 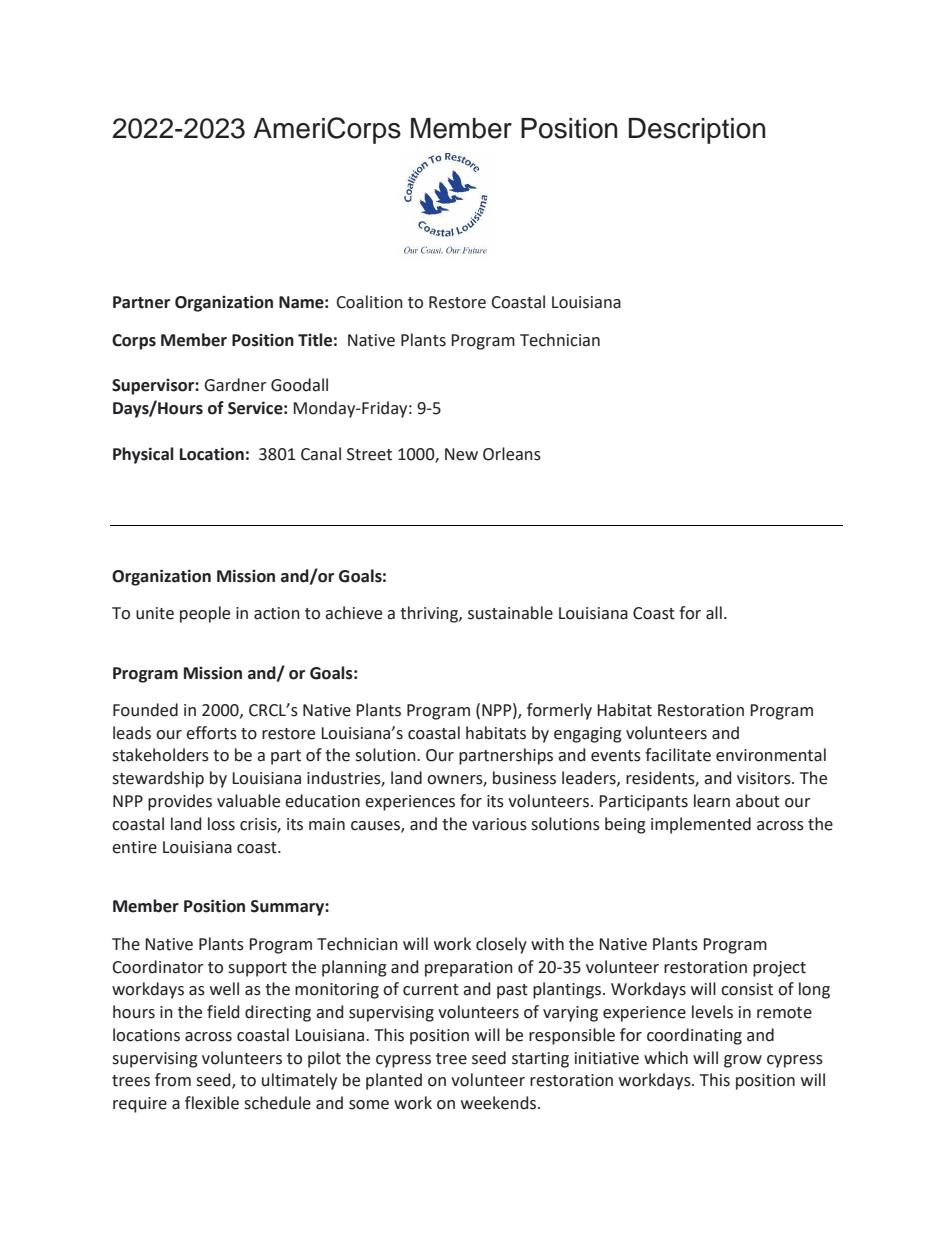 I want to click on environmental, so click(x=771, y=755).
